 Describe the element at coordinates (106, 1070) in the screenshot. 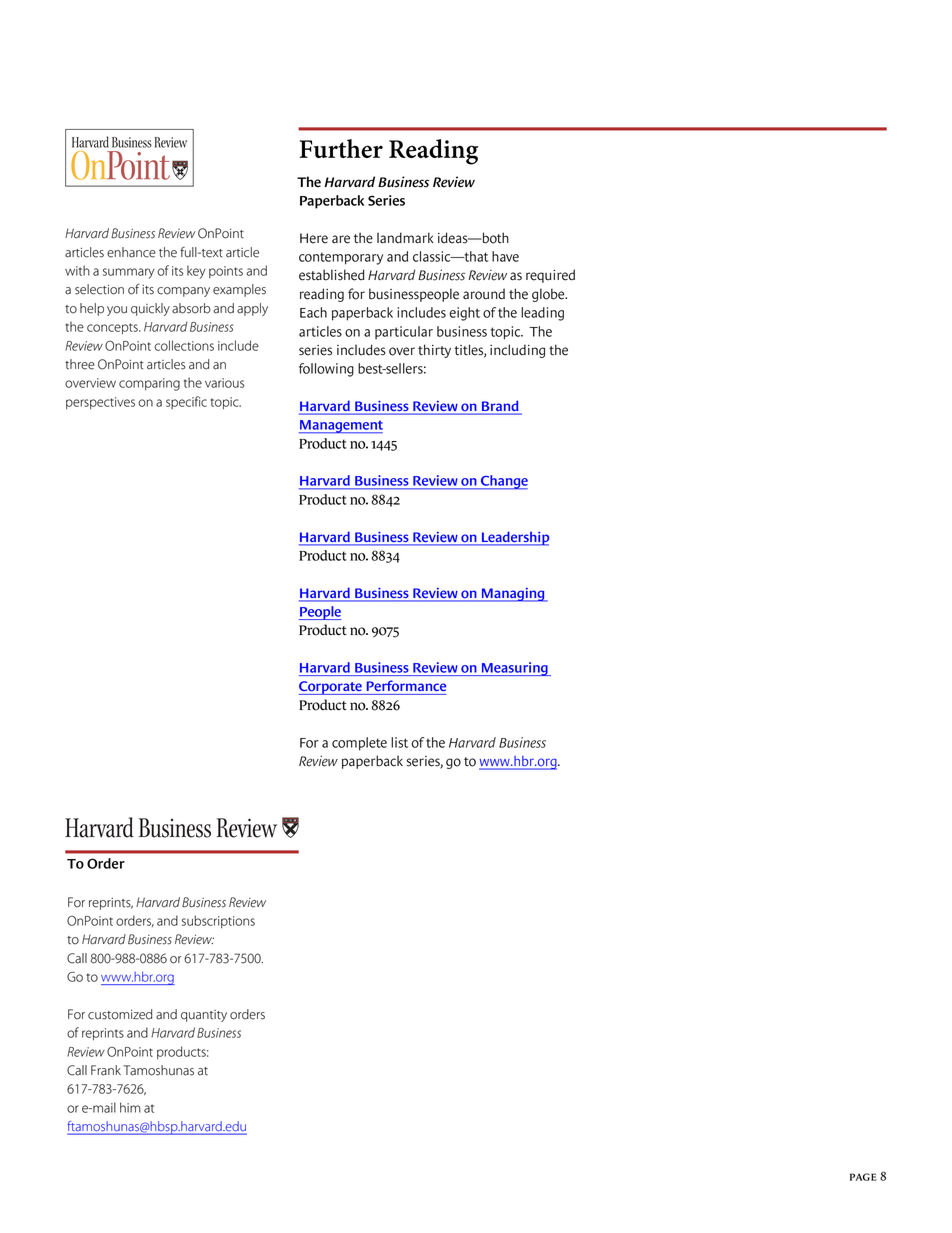

I see `Frank` at that location.
